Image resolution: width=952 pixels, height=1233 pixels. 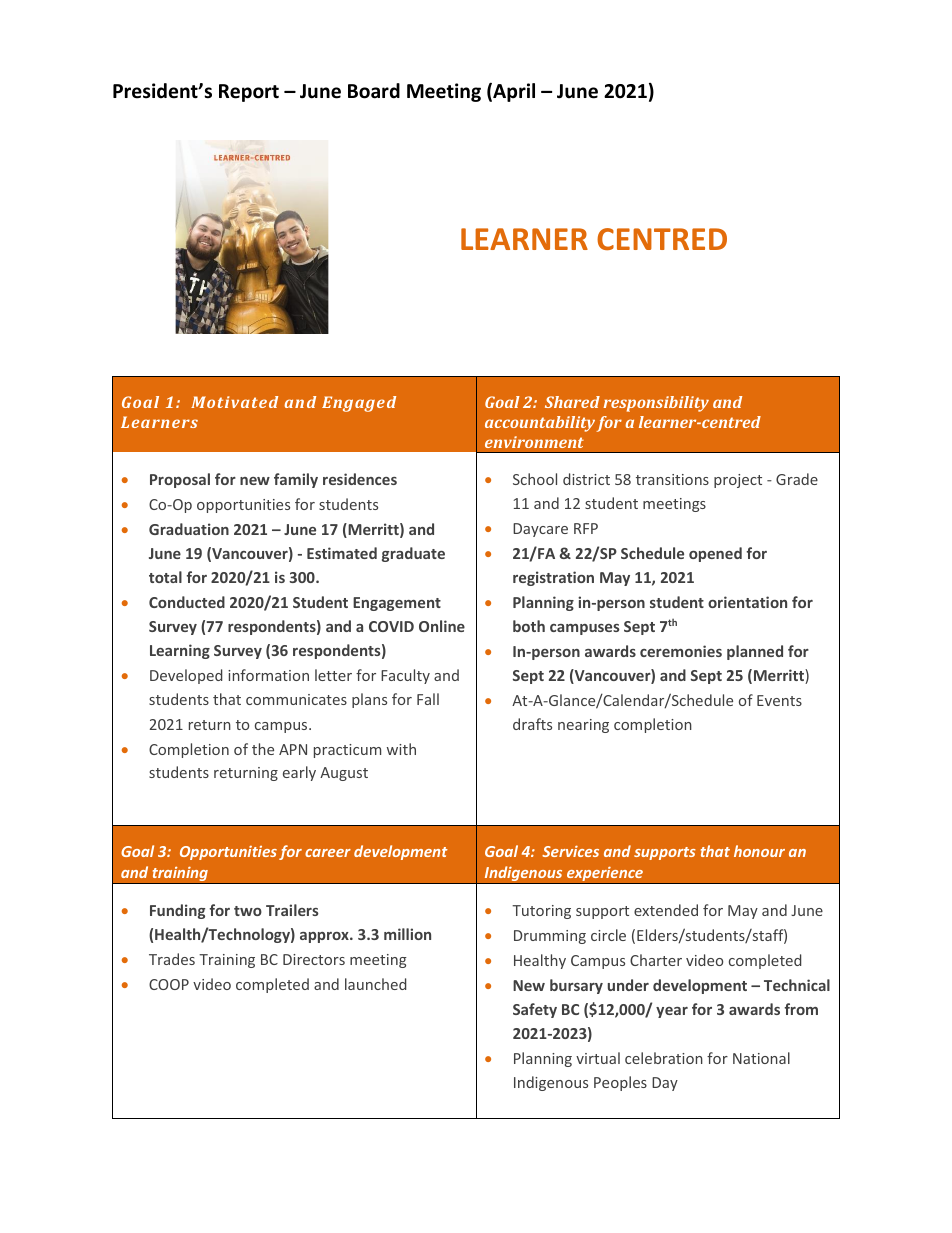 I want to click on National, so click(x=761, y=1058).
